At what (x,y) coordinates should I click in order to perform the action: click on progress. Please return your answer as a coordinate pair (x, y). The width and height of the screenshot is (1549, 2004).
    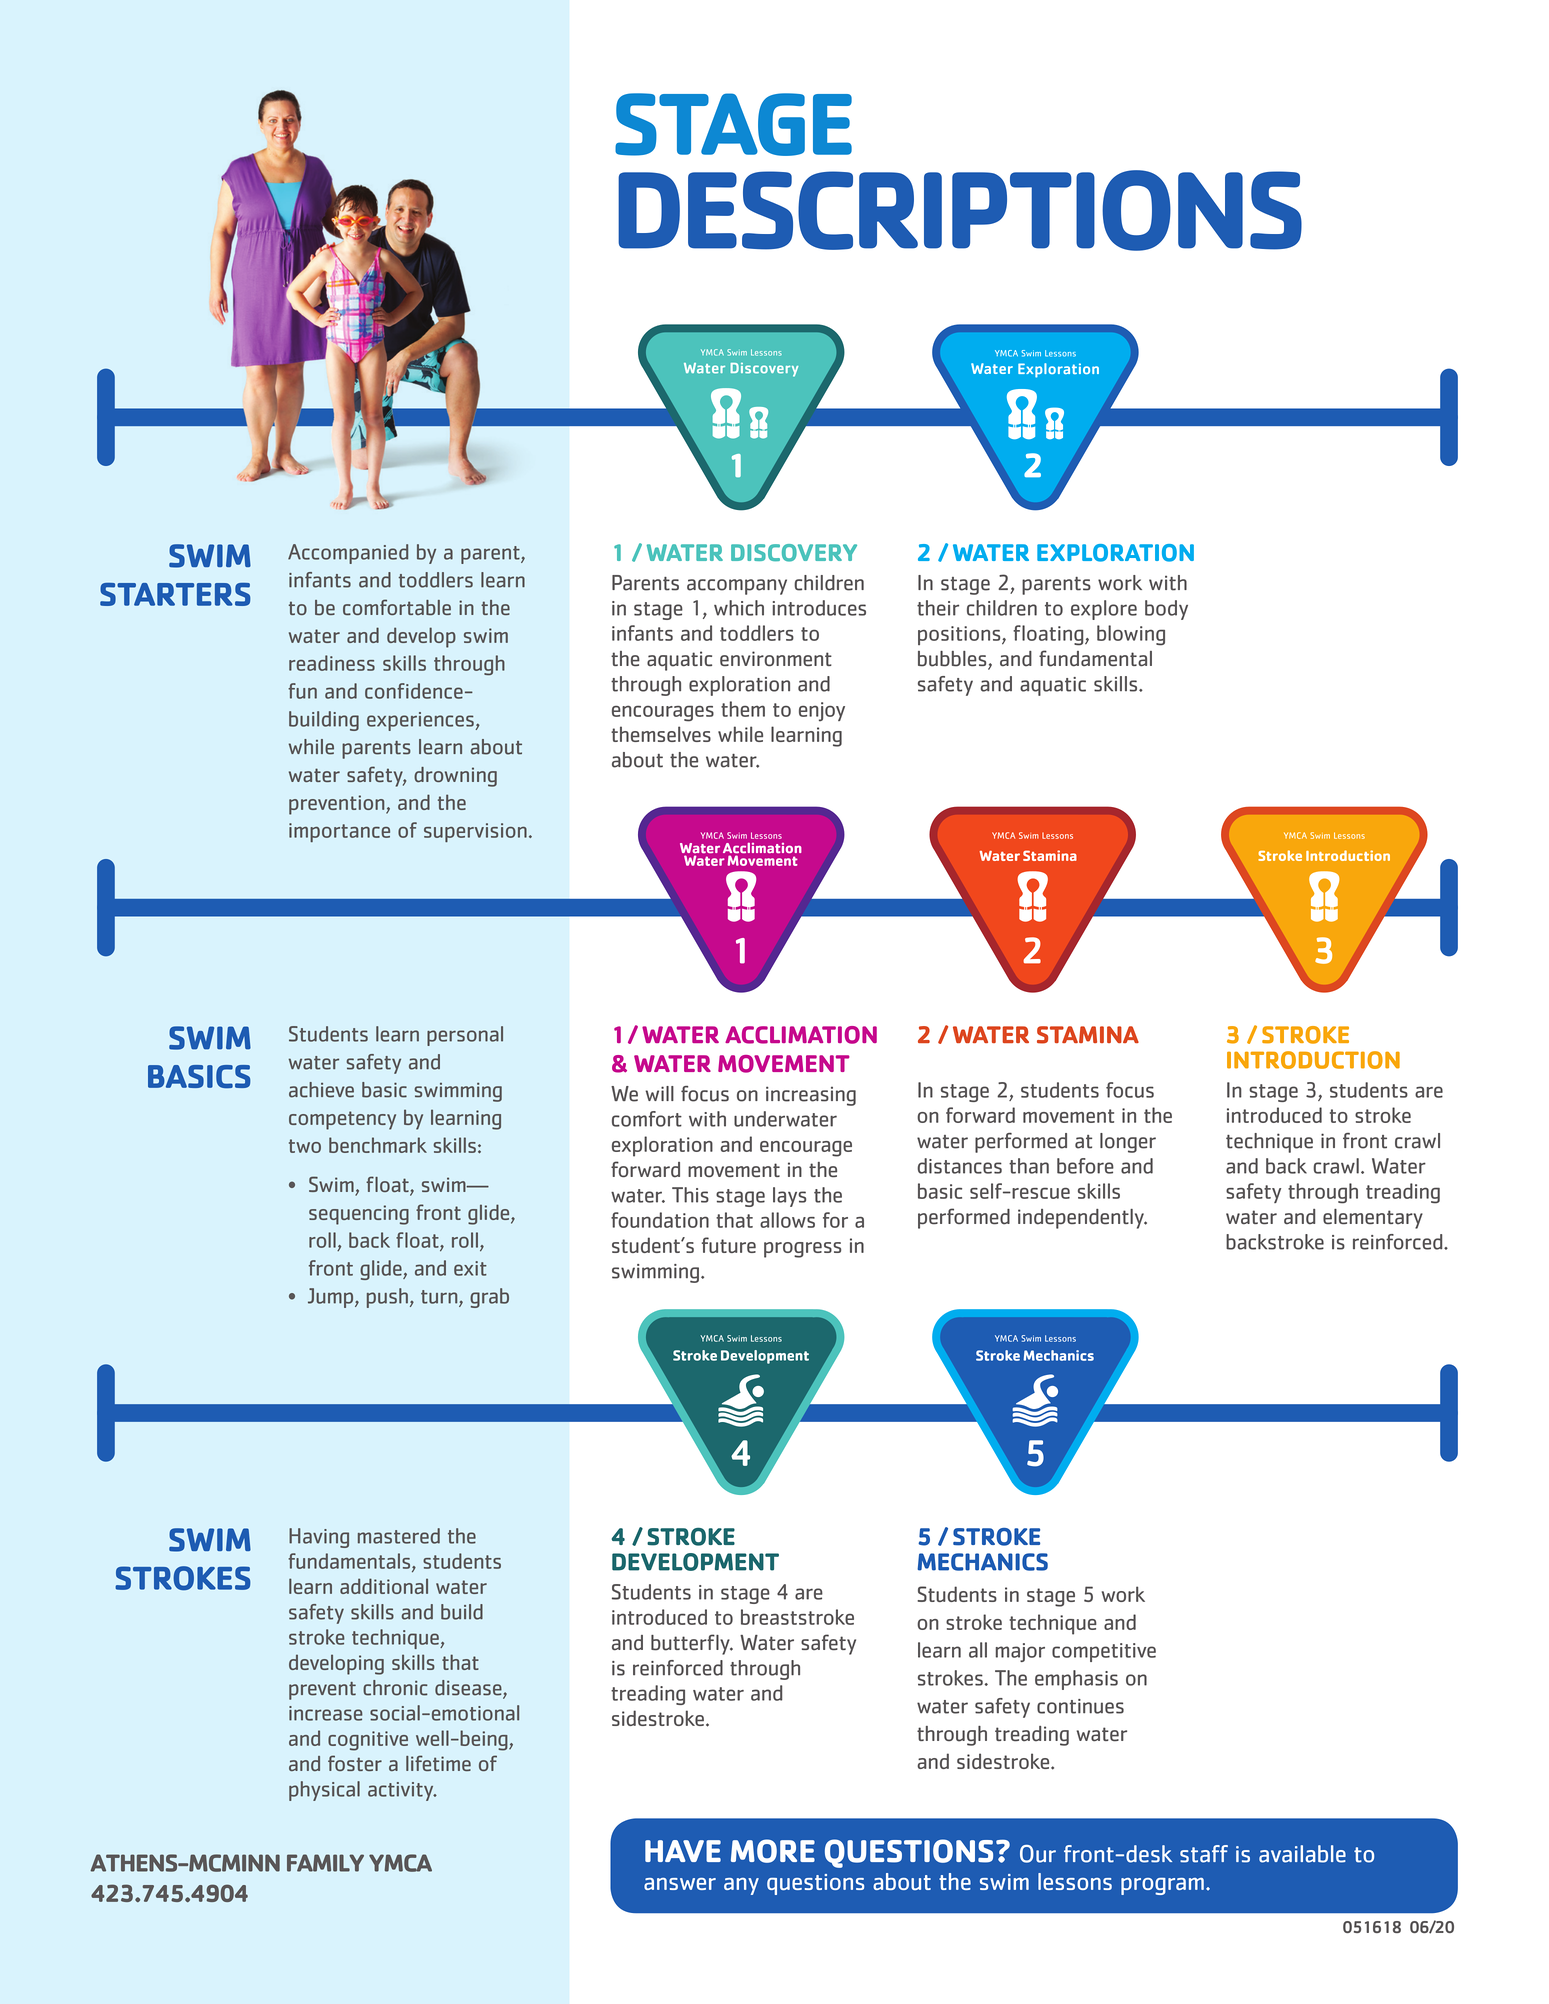
    Looking at the image, I should click on (802, 1250).
